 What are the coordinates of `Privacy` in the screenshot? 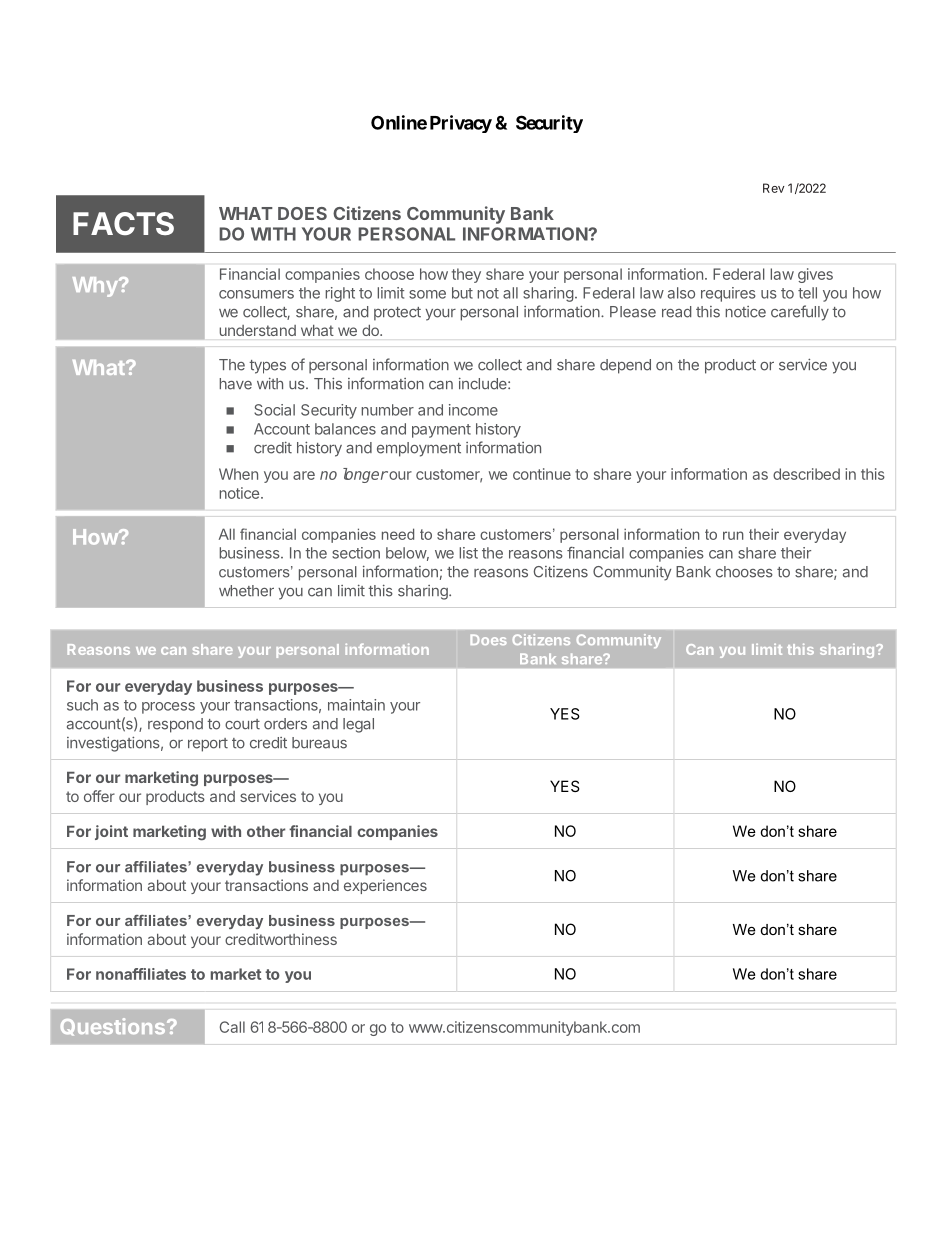 It's located at (461, 124).
